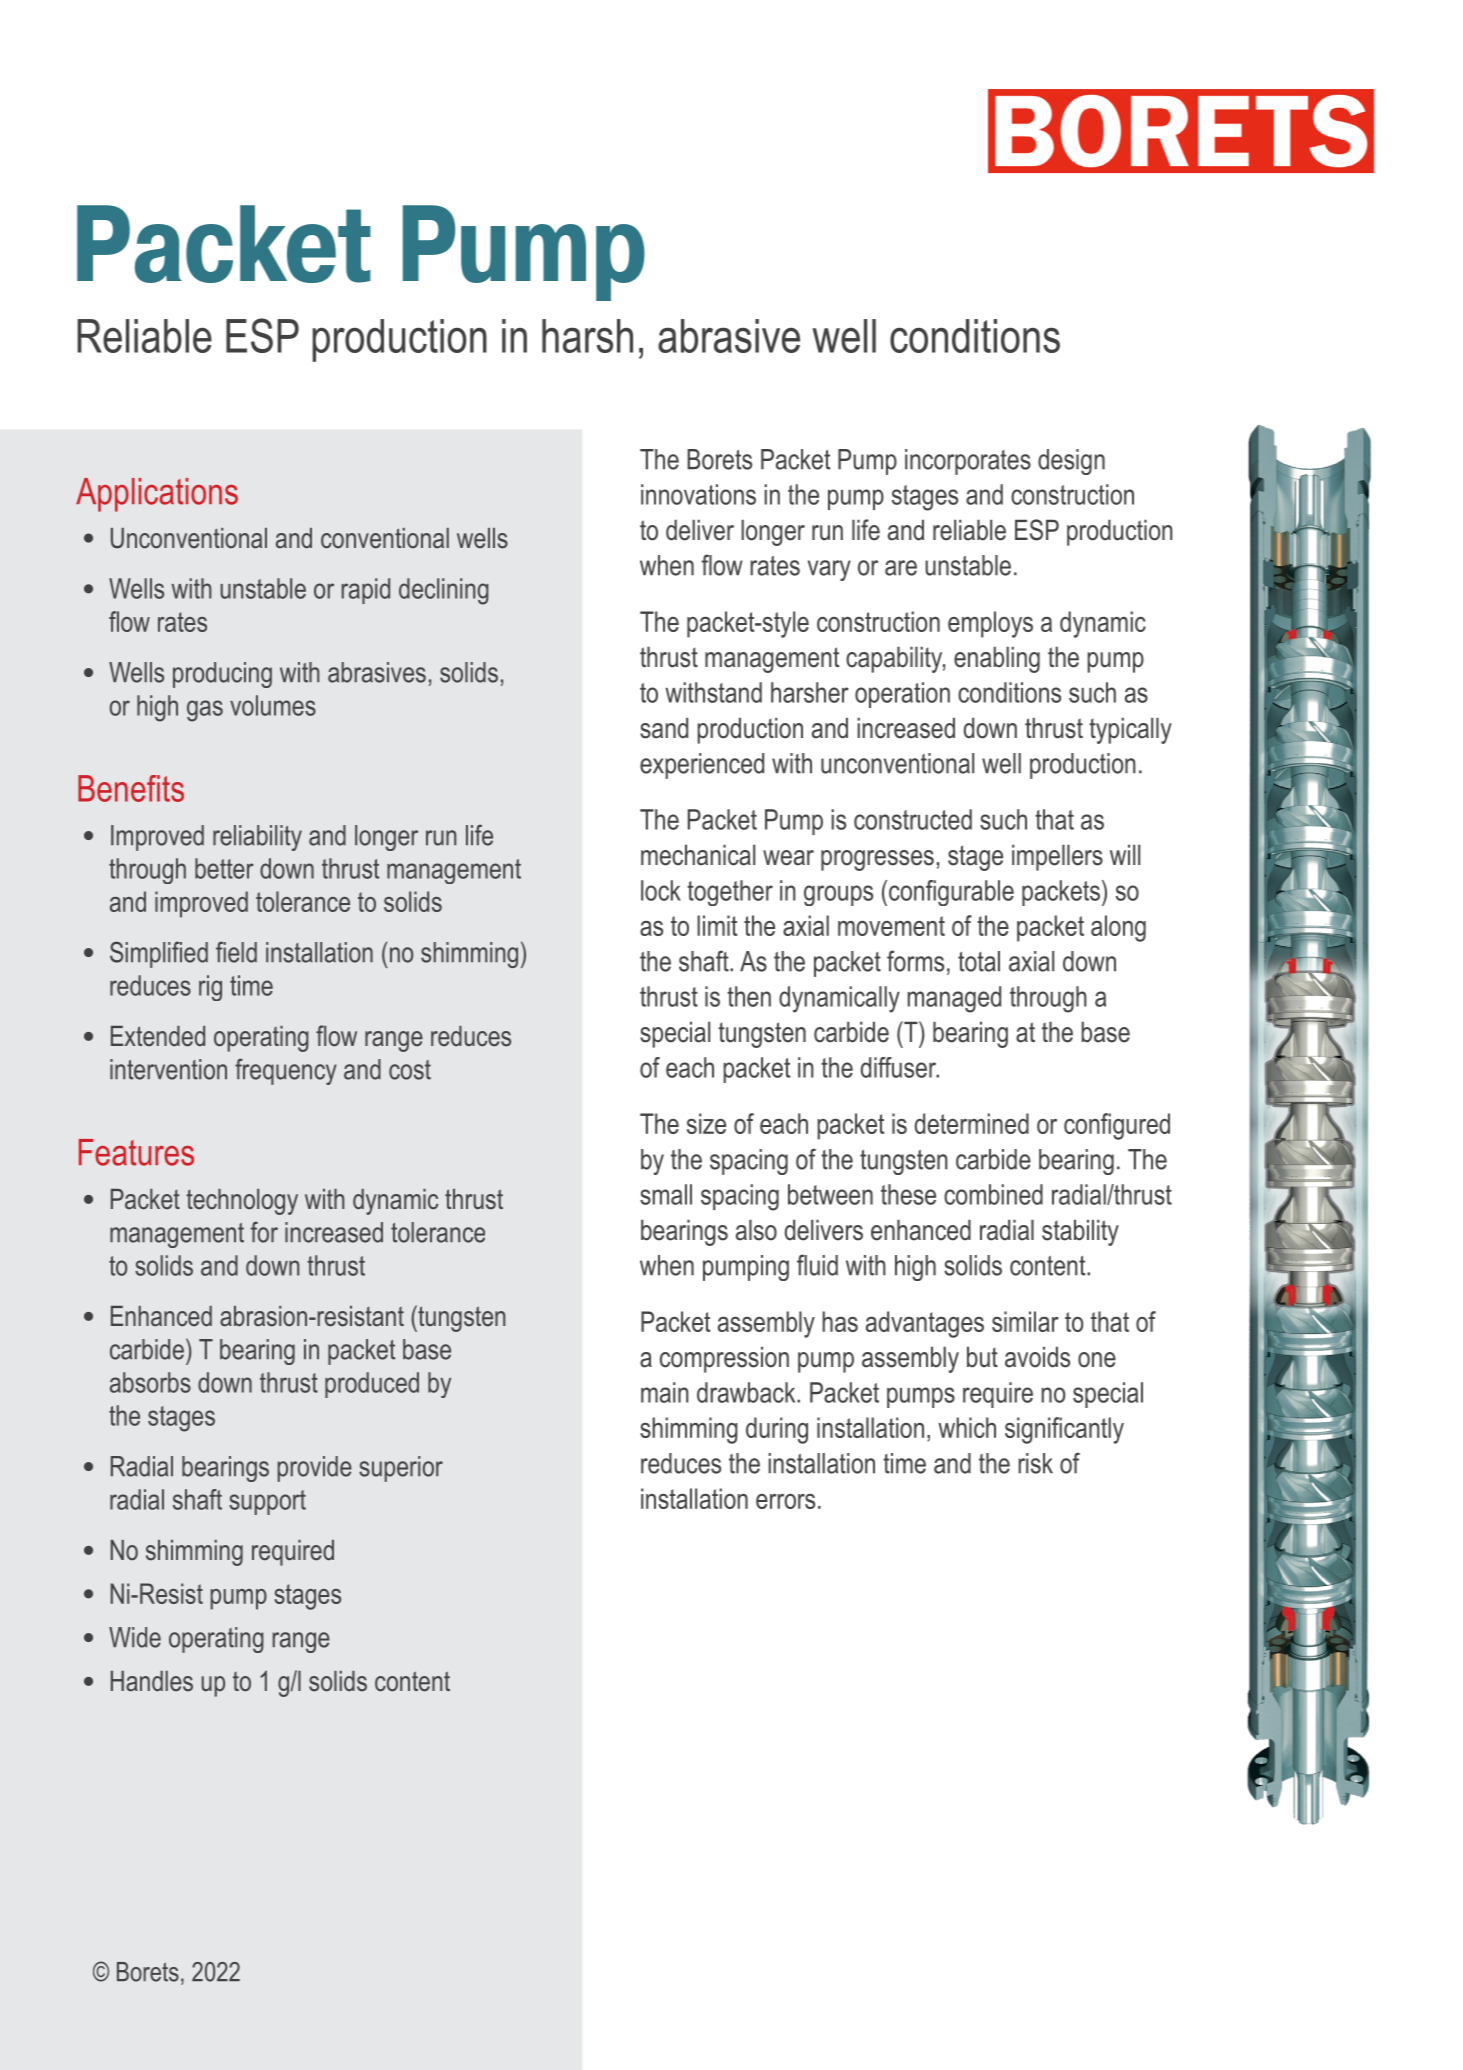 The width and height of the screenshot is (1463, 2070). Describe the element at coordinates (157, 495) in the screenshot. I see `Applications` at that location.
